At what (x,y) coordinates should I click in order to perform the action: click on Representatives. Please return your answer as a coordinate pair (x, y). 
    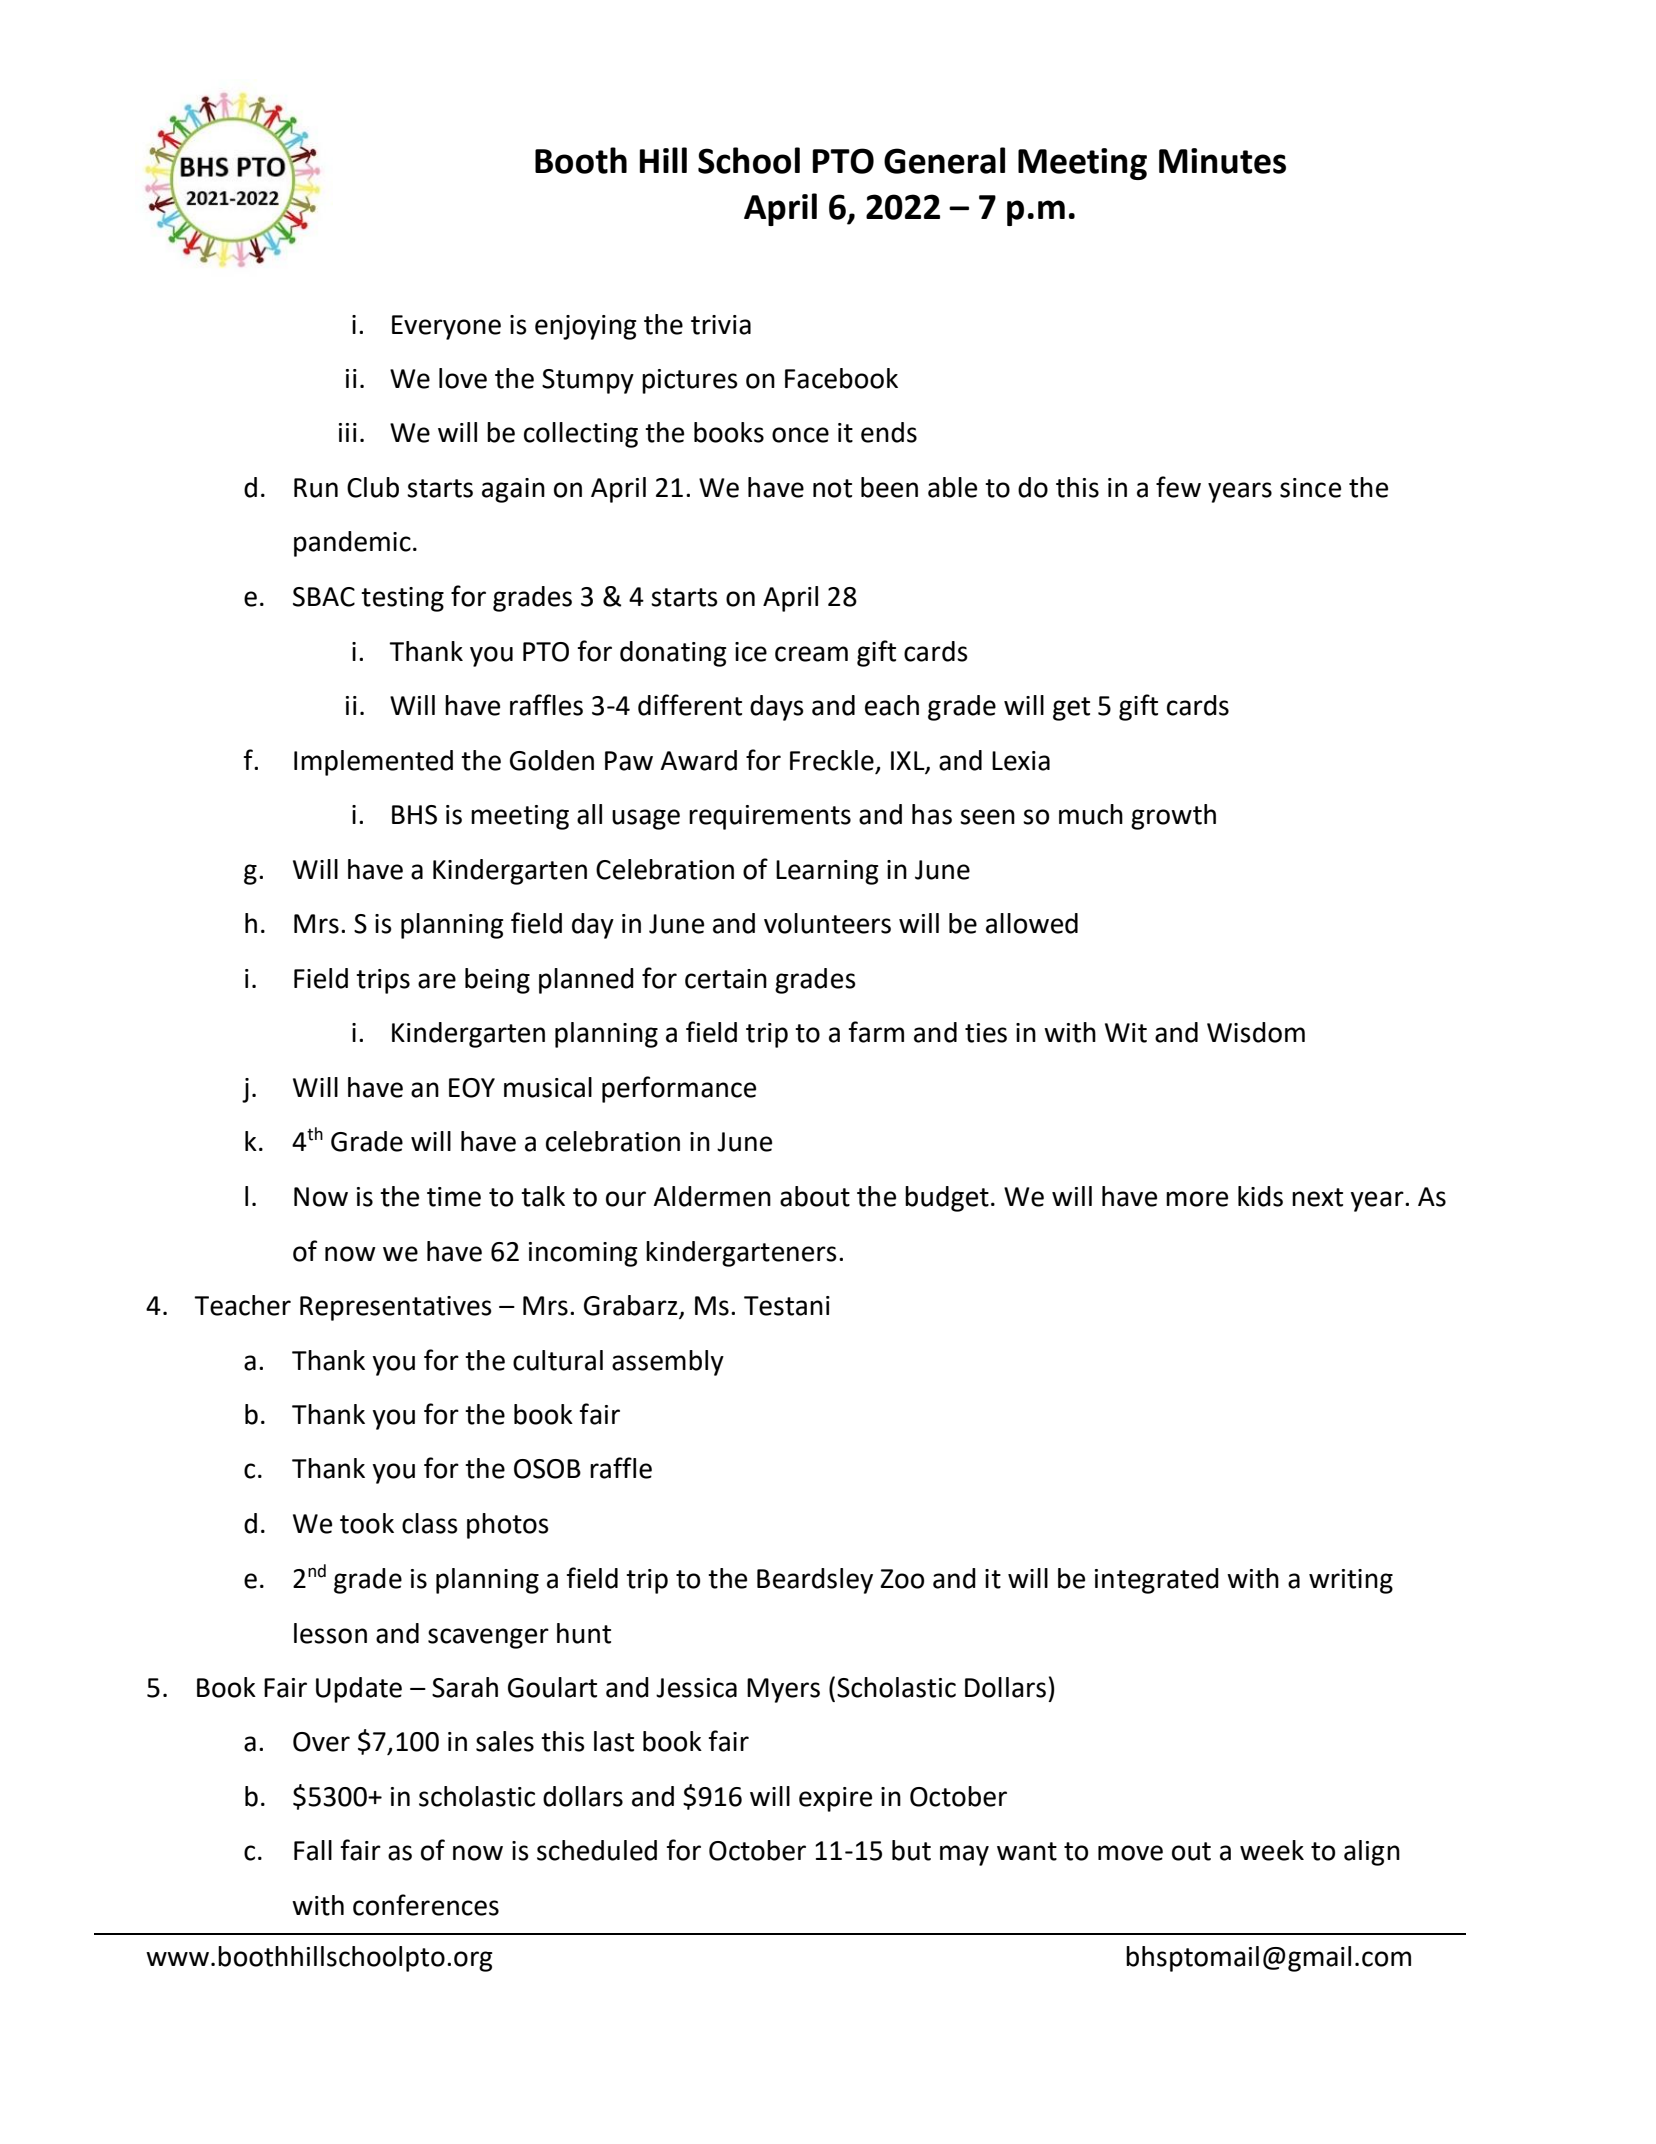
    Looking at the image, I should click on (396, 1308).
